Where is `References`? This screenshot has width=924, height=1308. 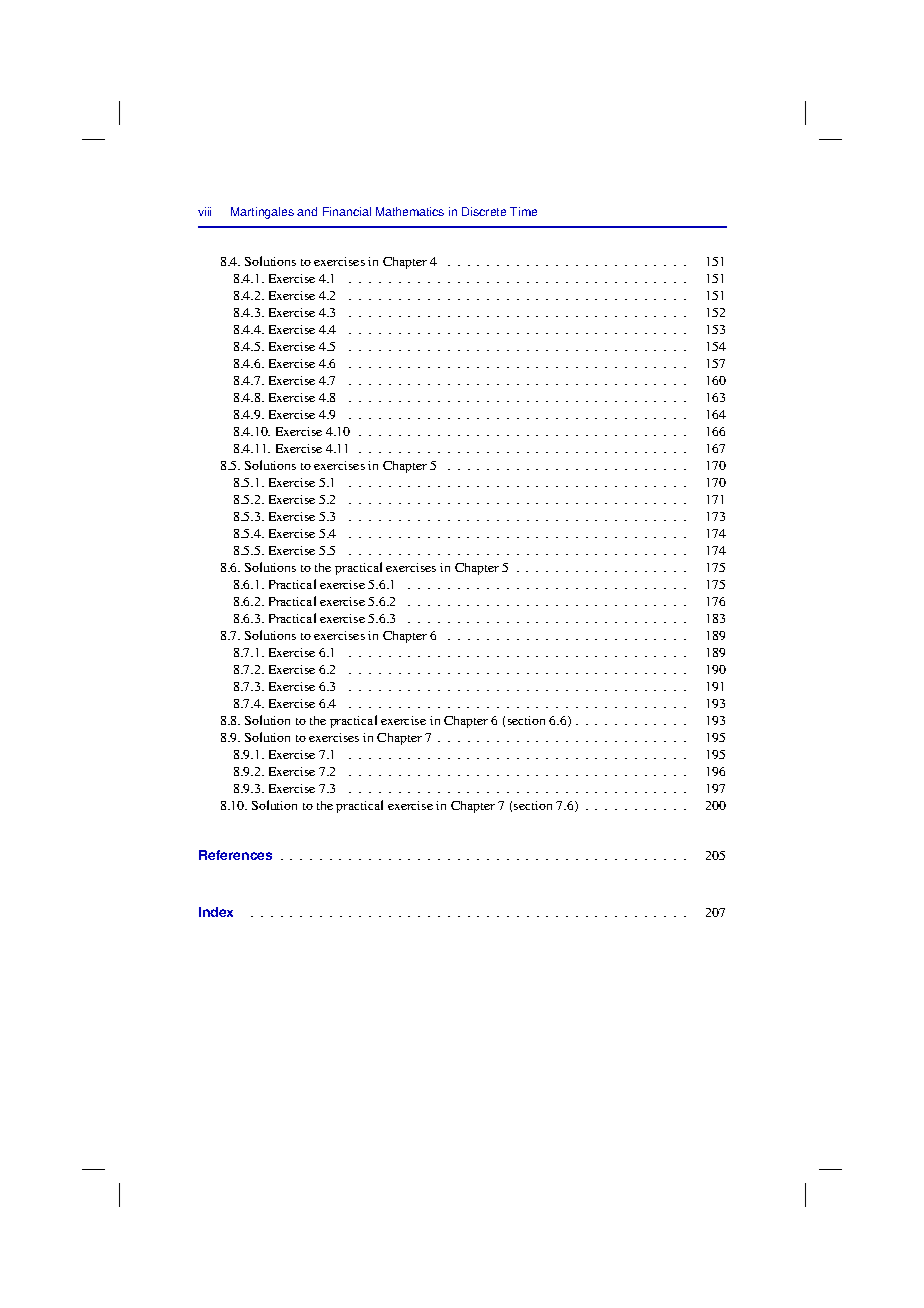 References is located at coordinates (235, 855).
